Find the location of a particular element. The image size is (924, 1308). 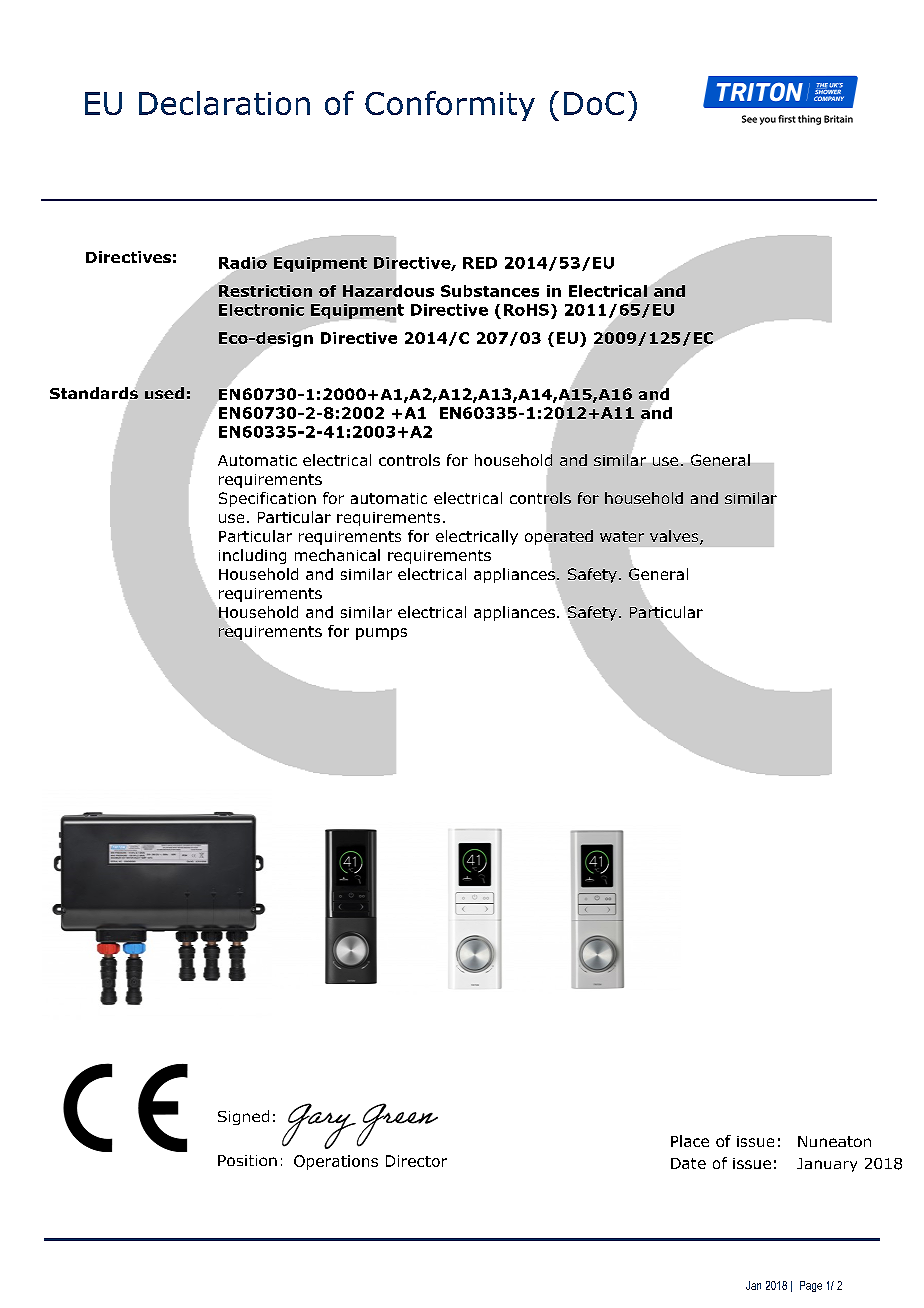

valves is located at coordinates (675, 537).
